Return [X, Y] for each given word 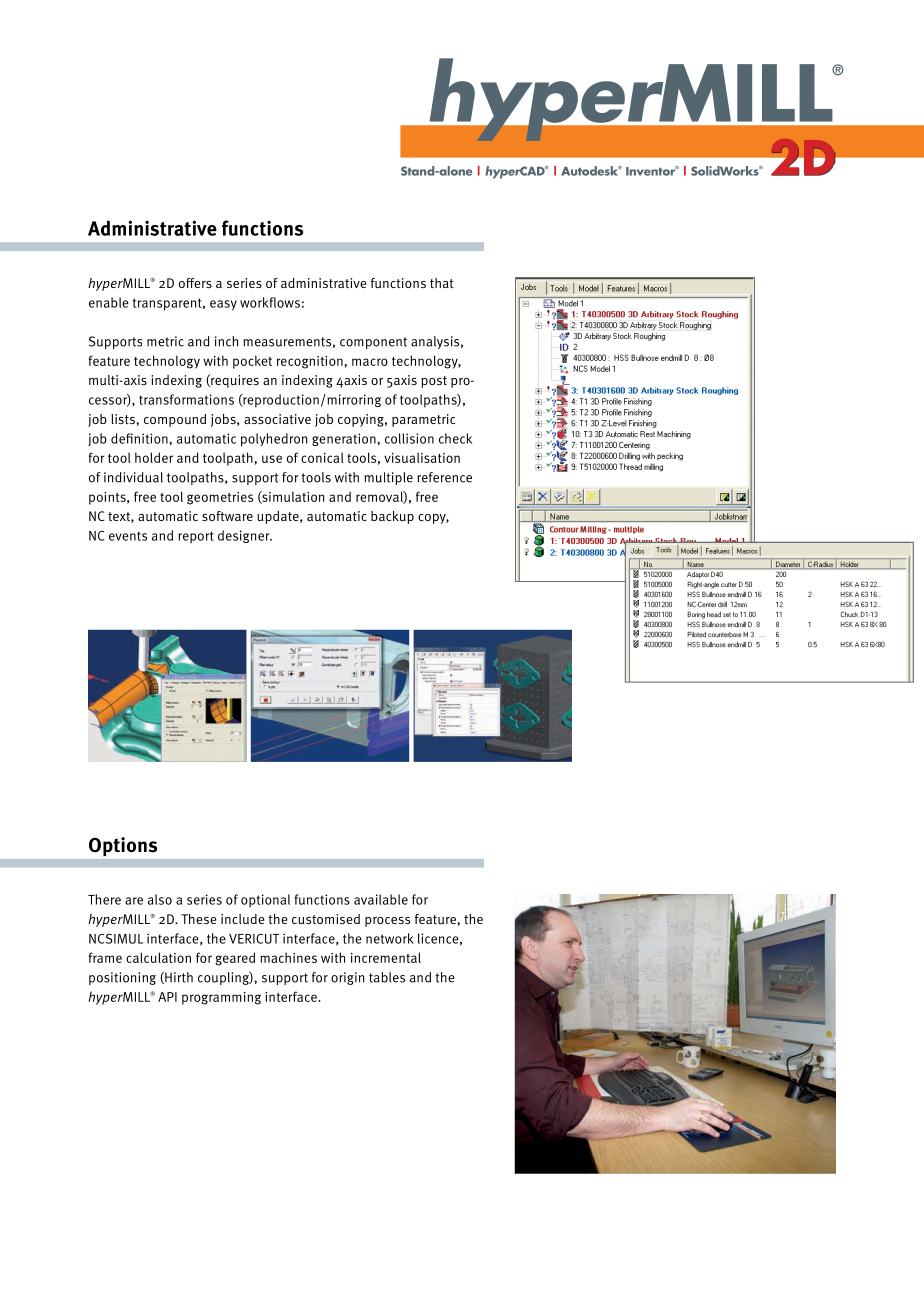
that [442, 283]
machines [288, 957]
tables [387, 977]
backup [392, 517]
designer [245, 536]
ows [288, 304]
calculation [158, 957]
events [128, 536]
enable [109, 302]
